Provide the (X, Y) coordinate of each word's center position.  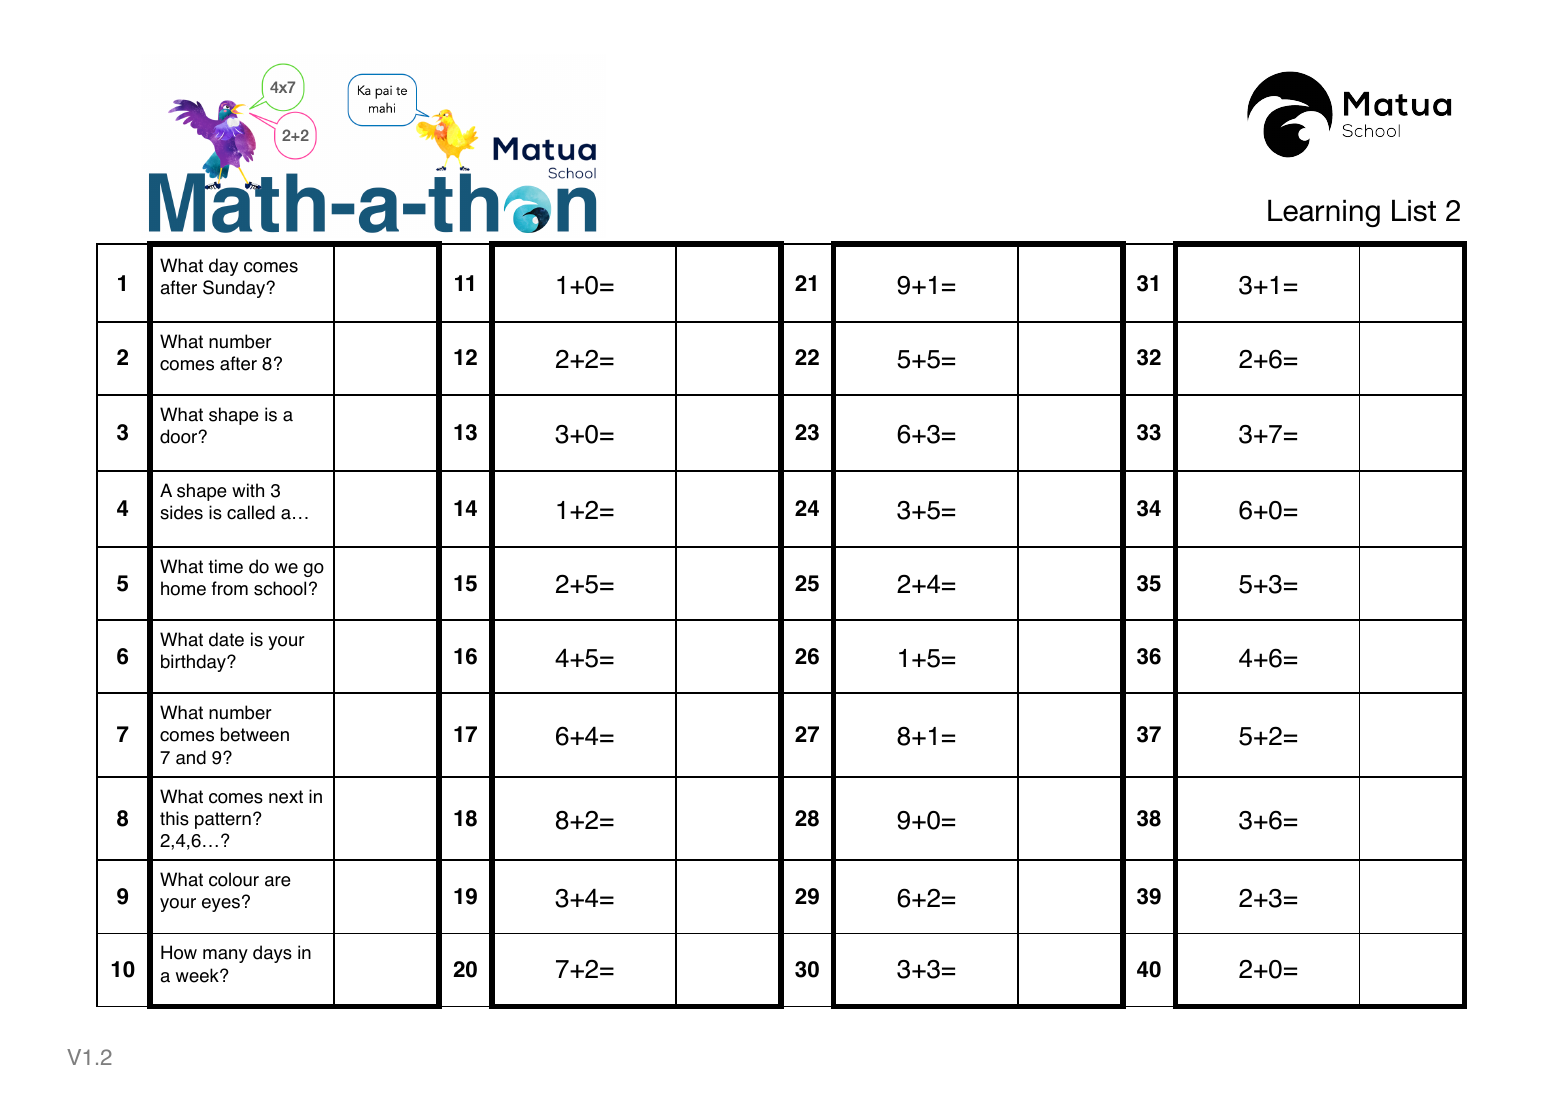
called (251, 512)
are (278, 881)
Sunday (235, 289)
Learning (1324, 213)
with (248, 490)
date (226, 639)
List (1414, 210)
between (255, 734)
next (286, 797)
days (272, 954)
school (280, 588)
